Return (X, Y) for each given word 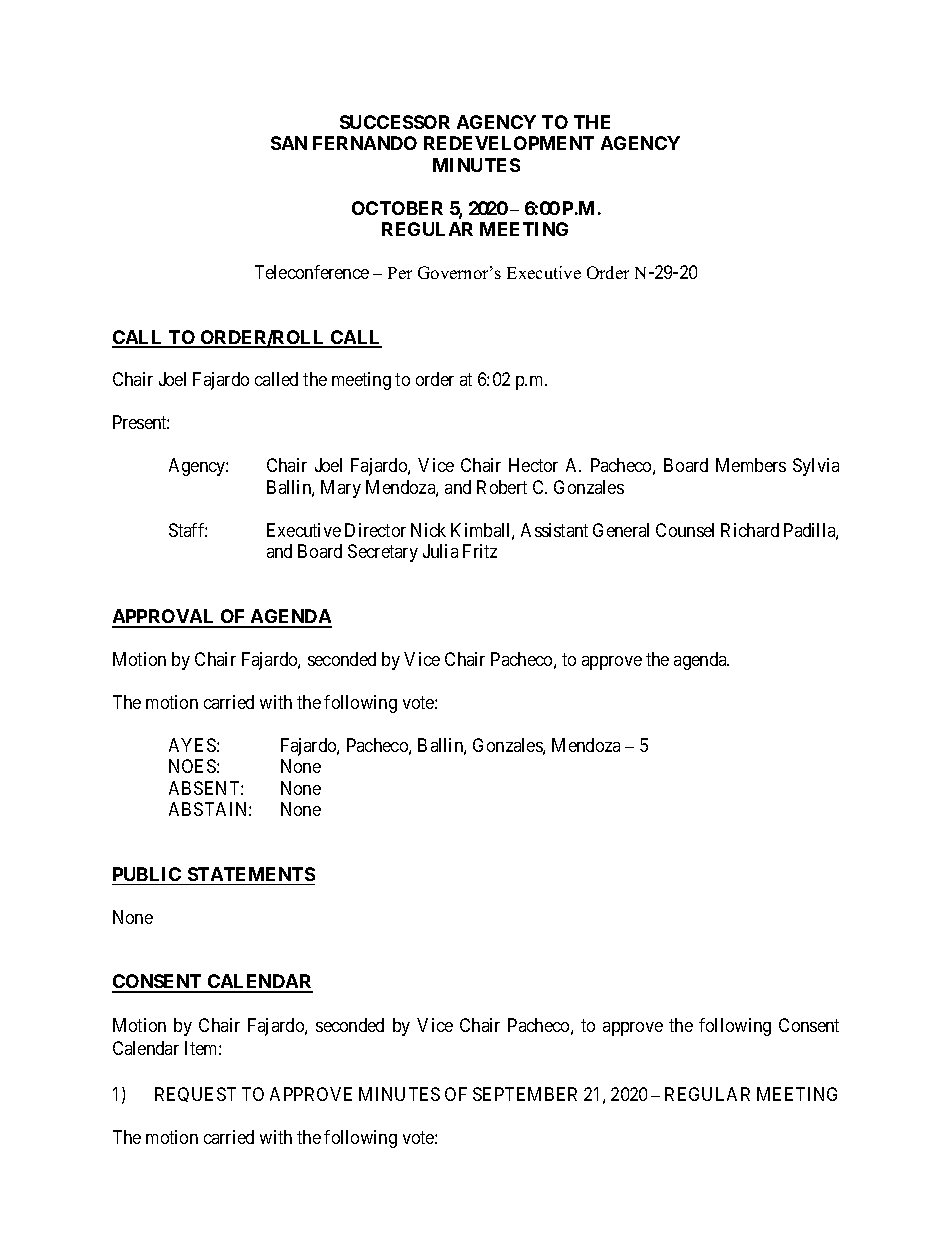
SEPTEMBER (525, 1094)
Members (751, 465)
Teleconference (312, 272)
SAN (289, 143)
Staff (188, 530)
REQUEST (195, 1094)
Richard (750, 530)
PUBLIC (147, 874)
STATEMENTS (251, 874)
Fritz (480, 551)
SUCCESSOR (395, 122)
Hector (533, 465)
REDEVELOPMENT (509, 143)
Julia (440, 551)
